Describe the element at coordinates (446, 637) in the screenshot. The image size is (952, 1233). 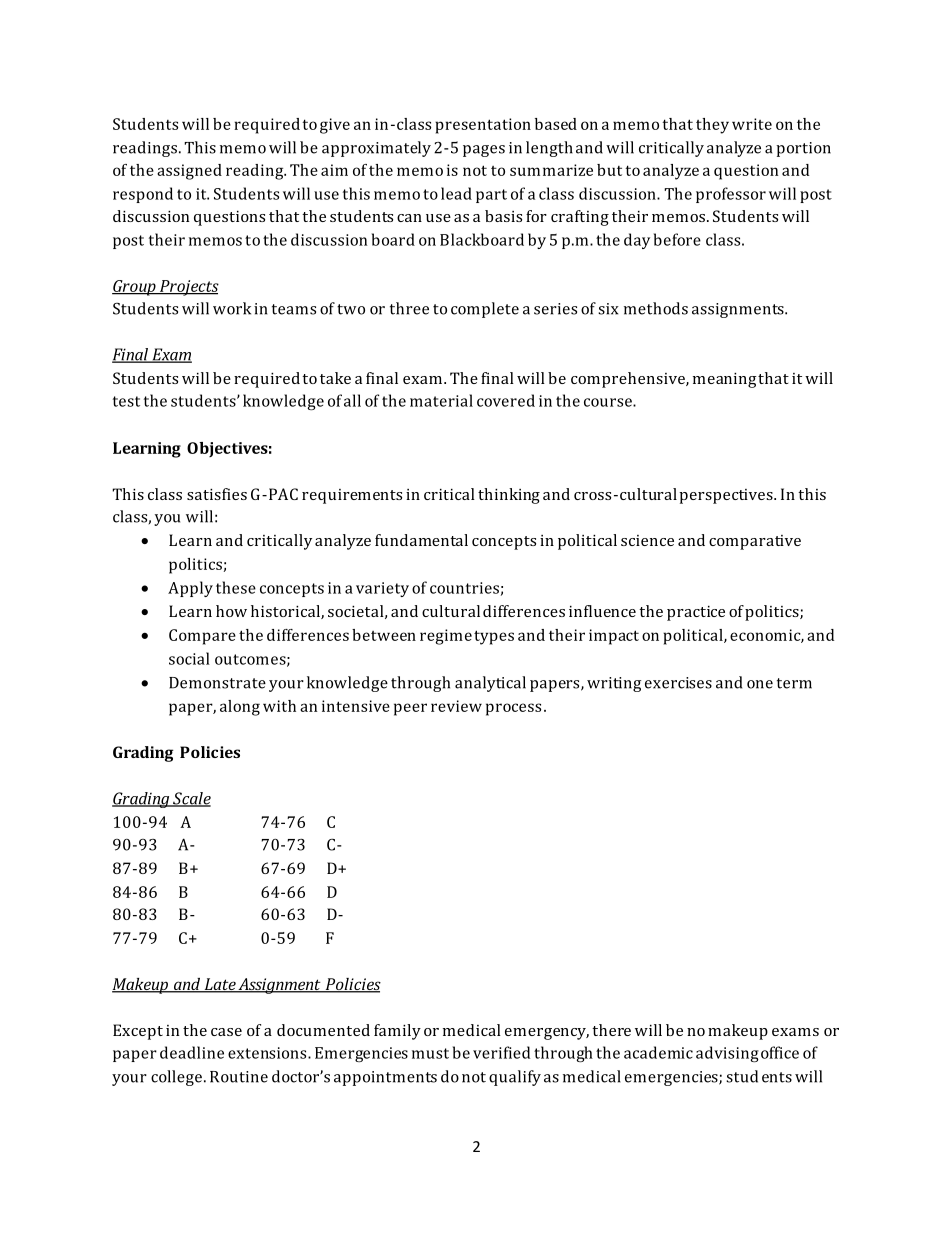
I see `regime` at that location.
